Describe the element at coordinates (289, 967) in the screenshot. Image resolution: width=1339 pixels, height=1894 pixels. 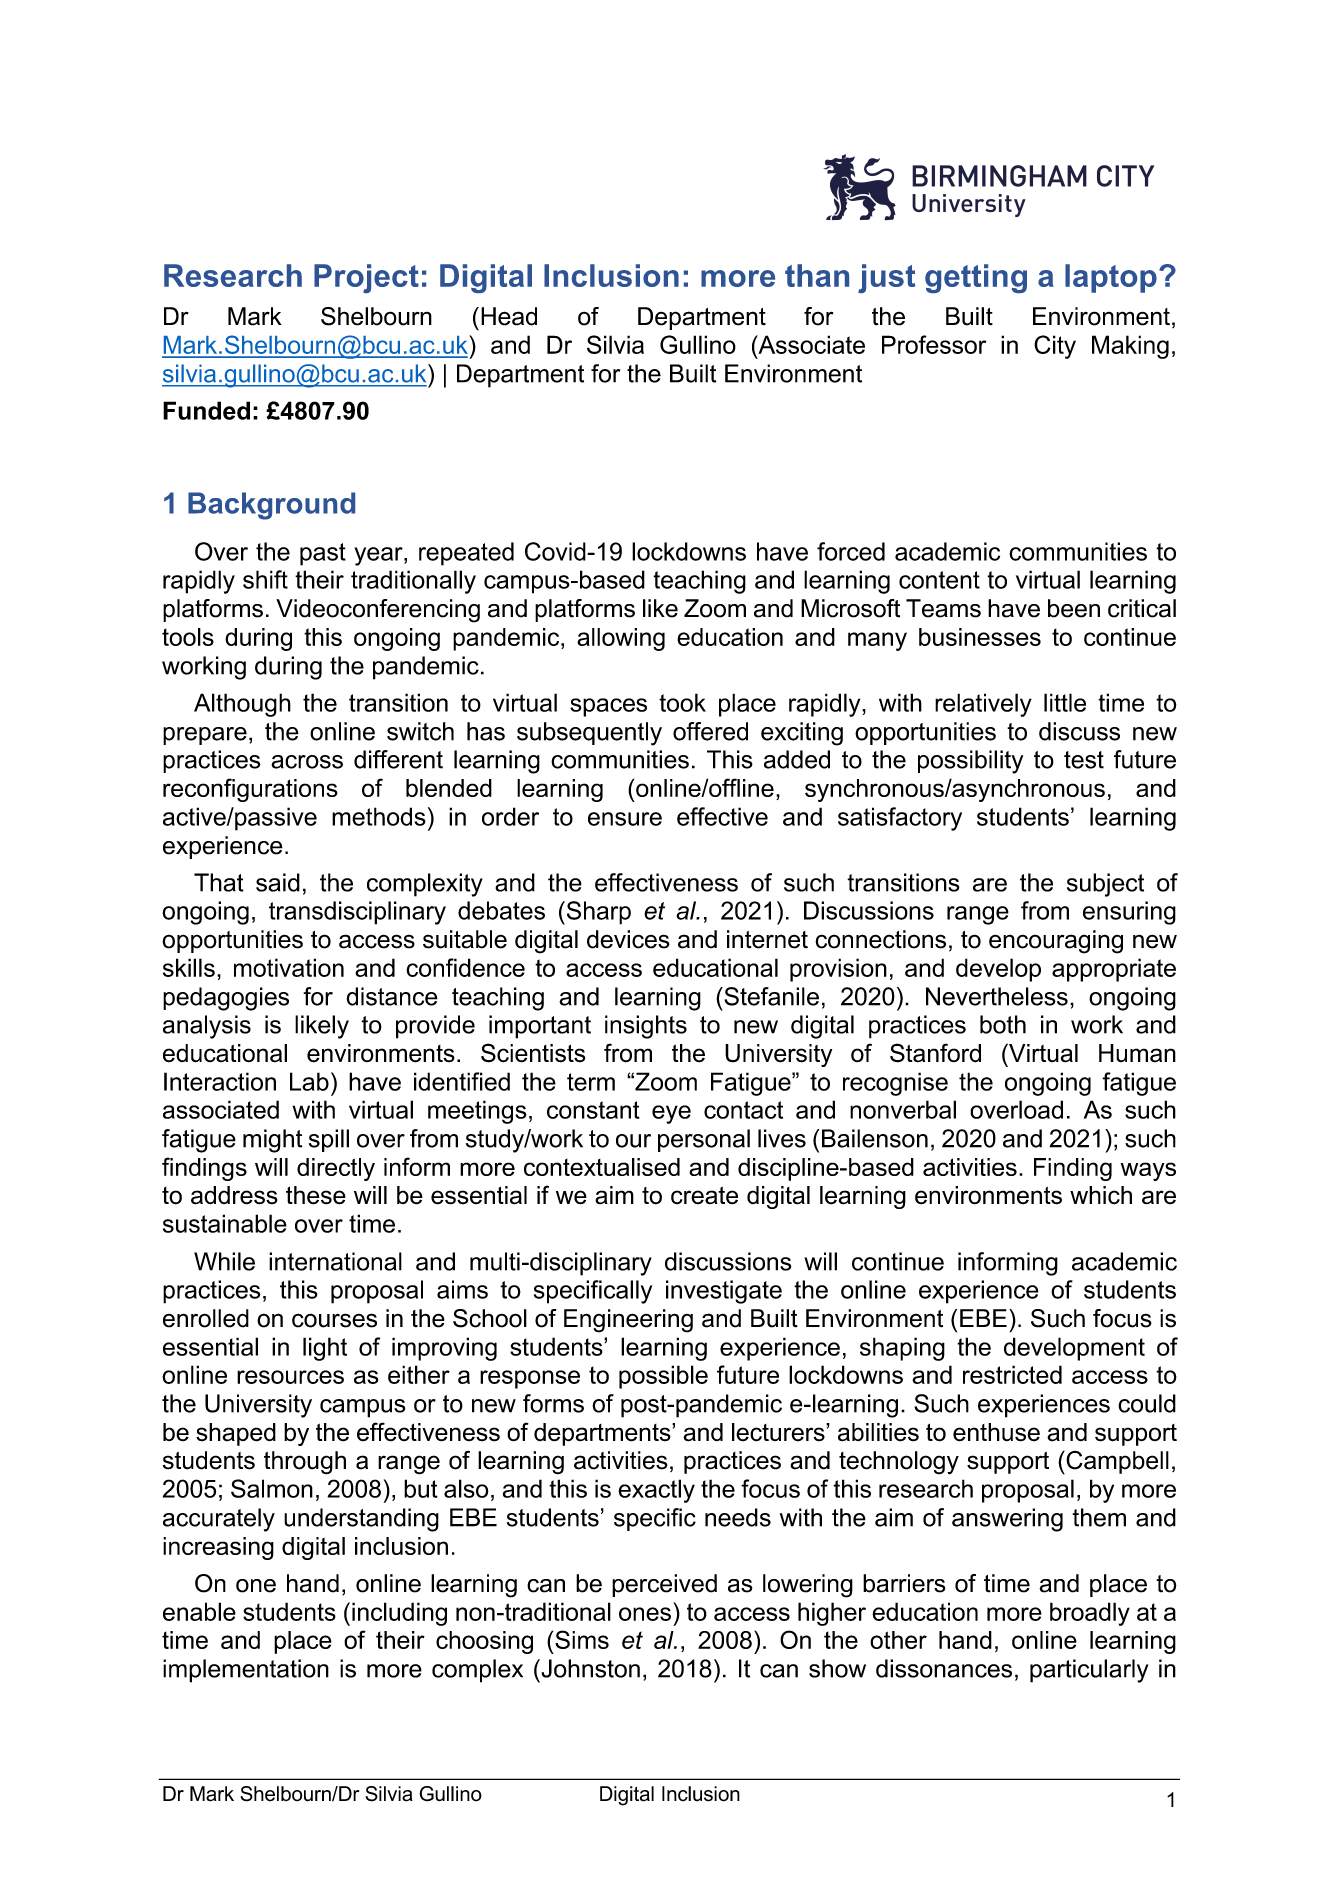
I see `motivation` at that location.
